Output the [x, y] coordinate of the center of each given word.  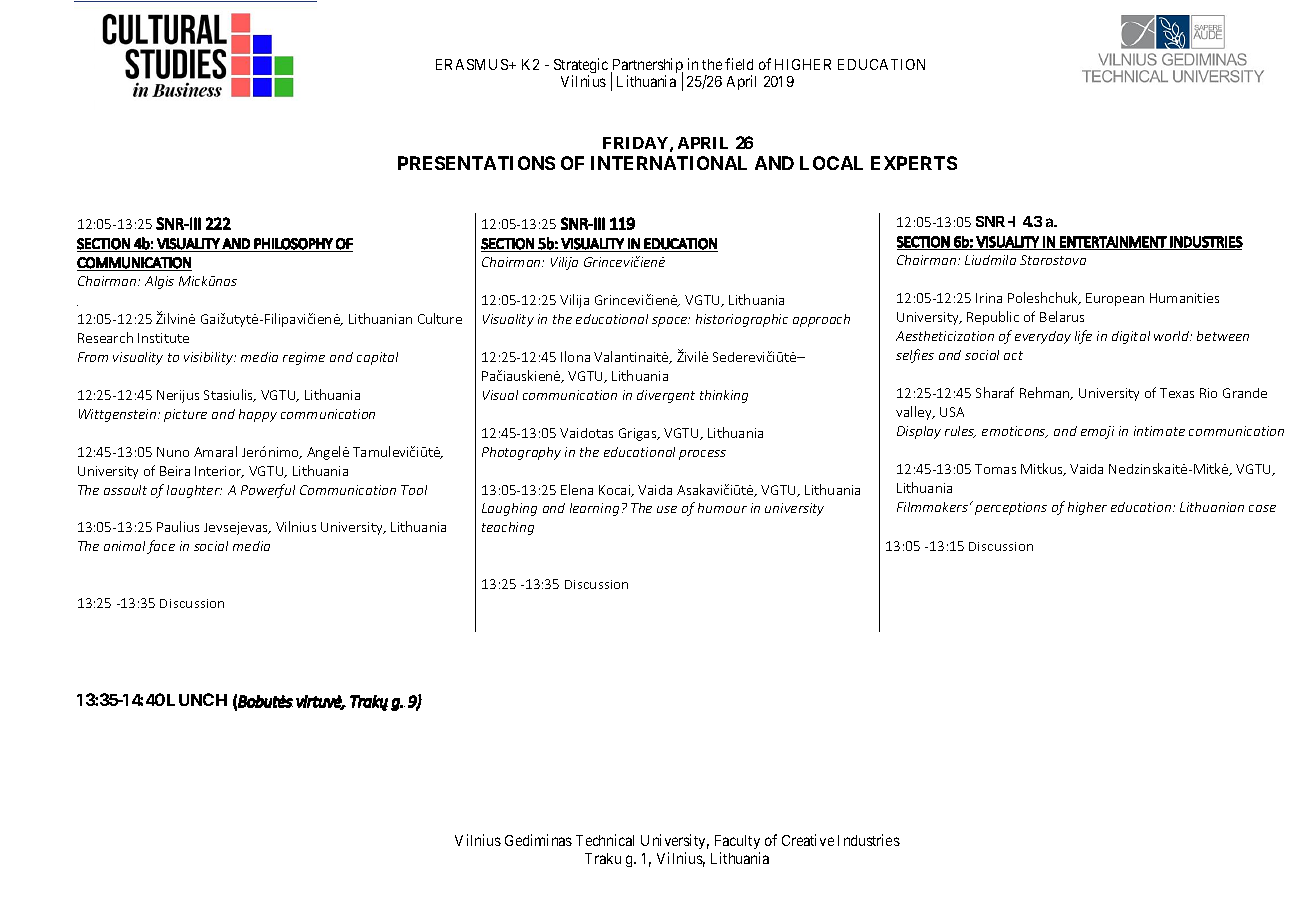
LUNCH [197, 699]
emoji [1097, 432]
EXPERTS [914, 163]
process [702, 455]
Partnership [647, 67]
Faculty [737, 844]
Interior [219, 472]
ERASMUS [473, 64]
